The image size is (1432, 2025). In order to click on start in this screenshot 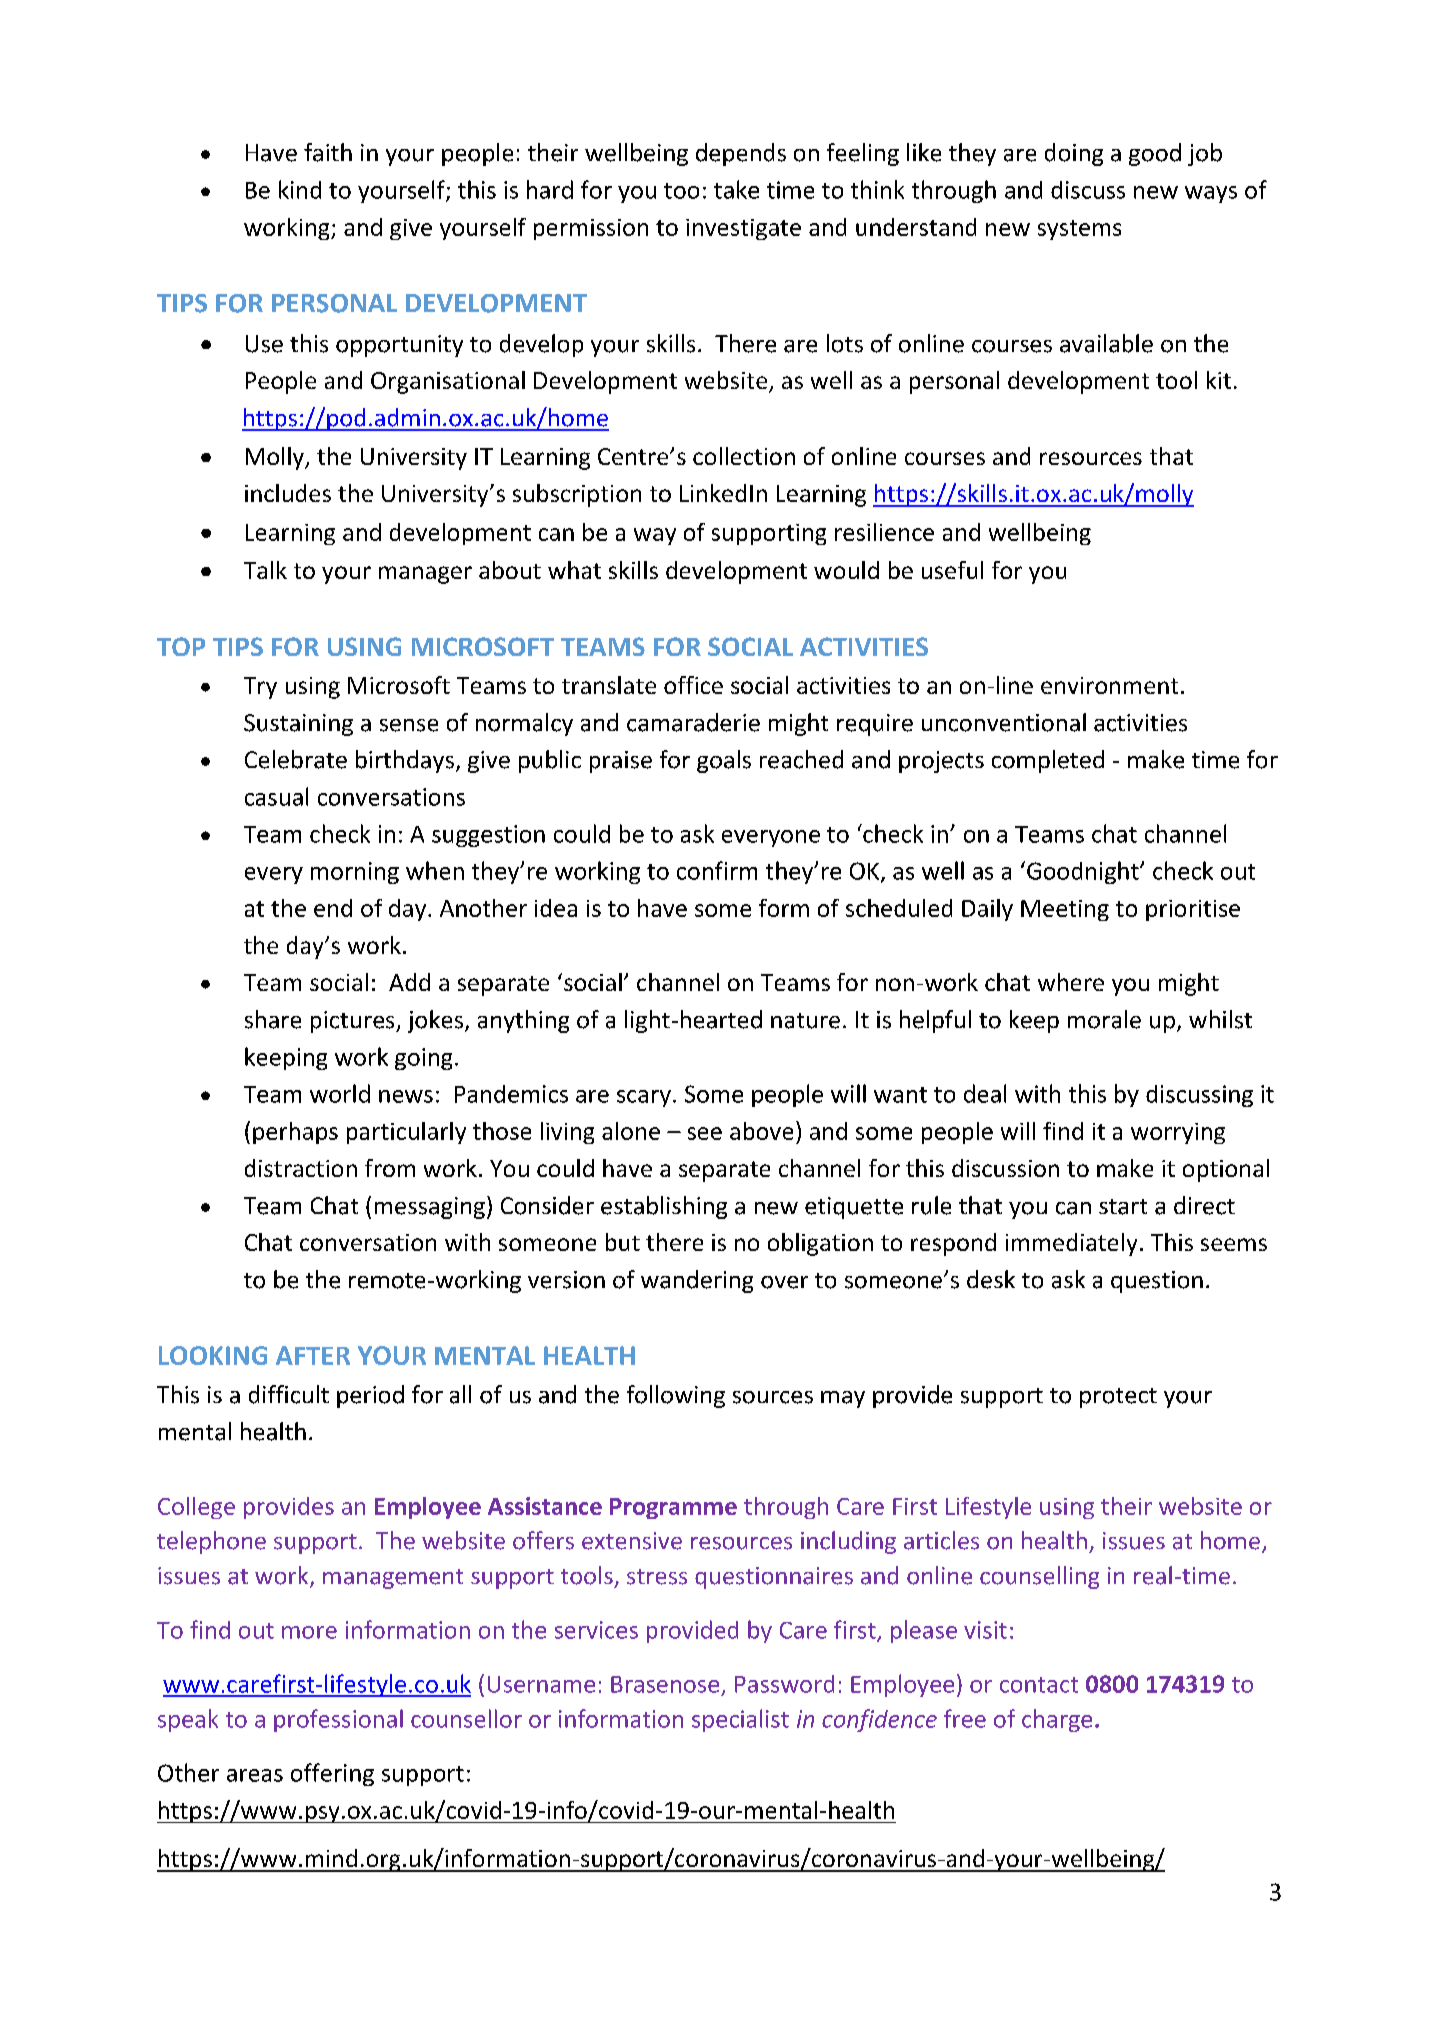, I will do `click(1123, 1207)`.
